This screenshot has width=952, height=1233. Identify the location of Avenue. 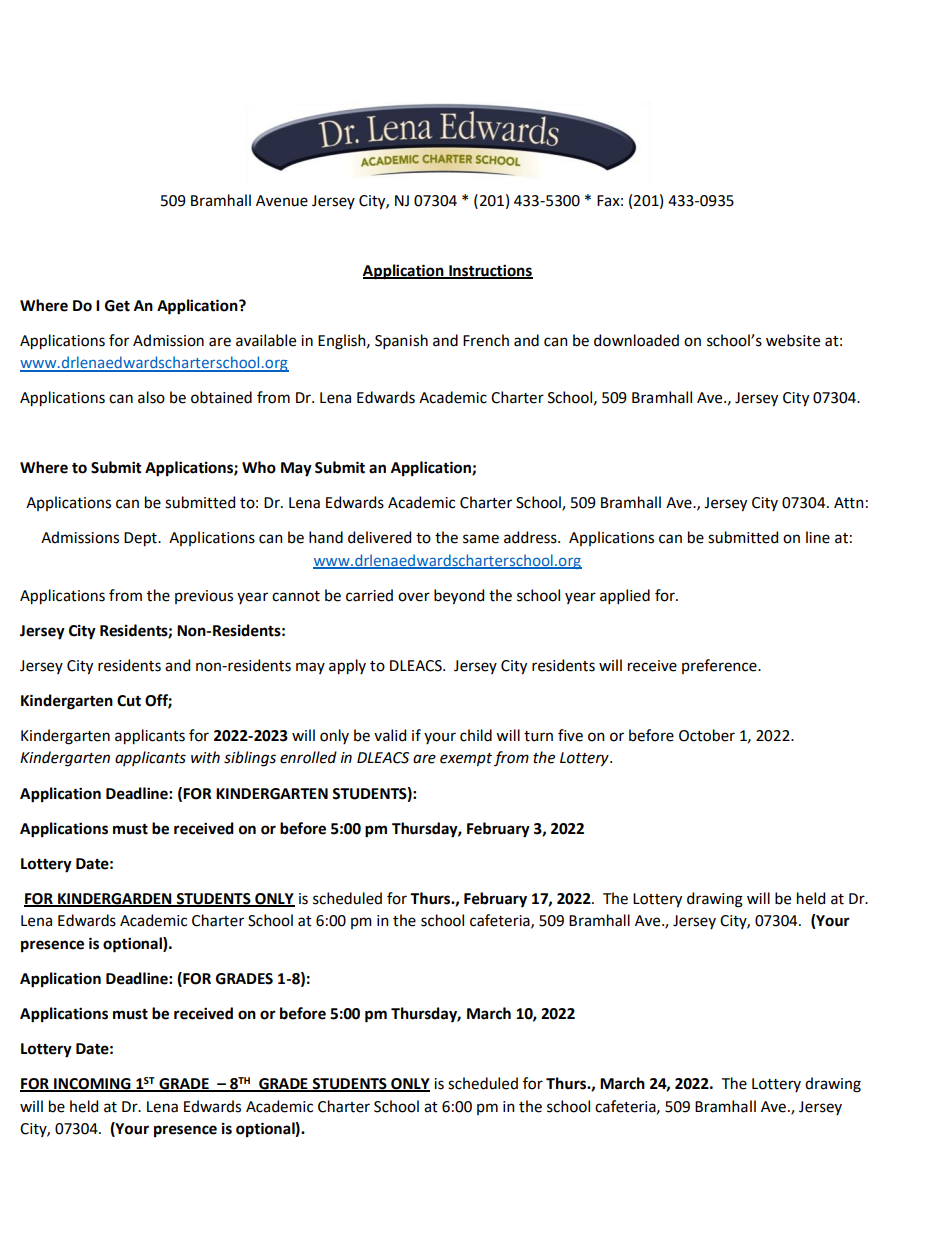
(282, 201).
